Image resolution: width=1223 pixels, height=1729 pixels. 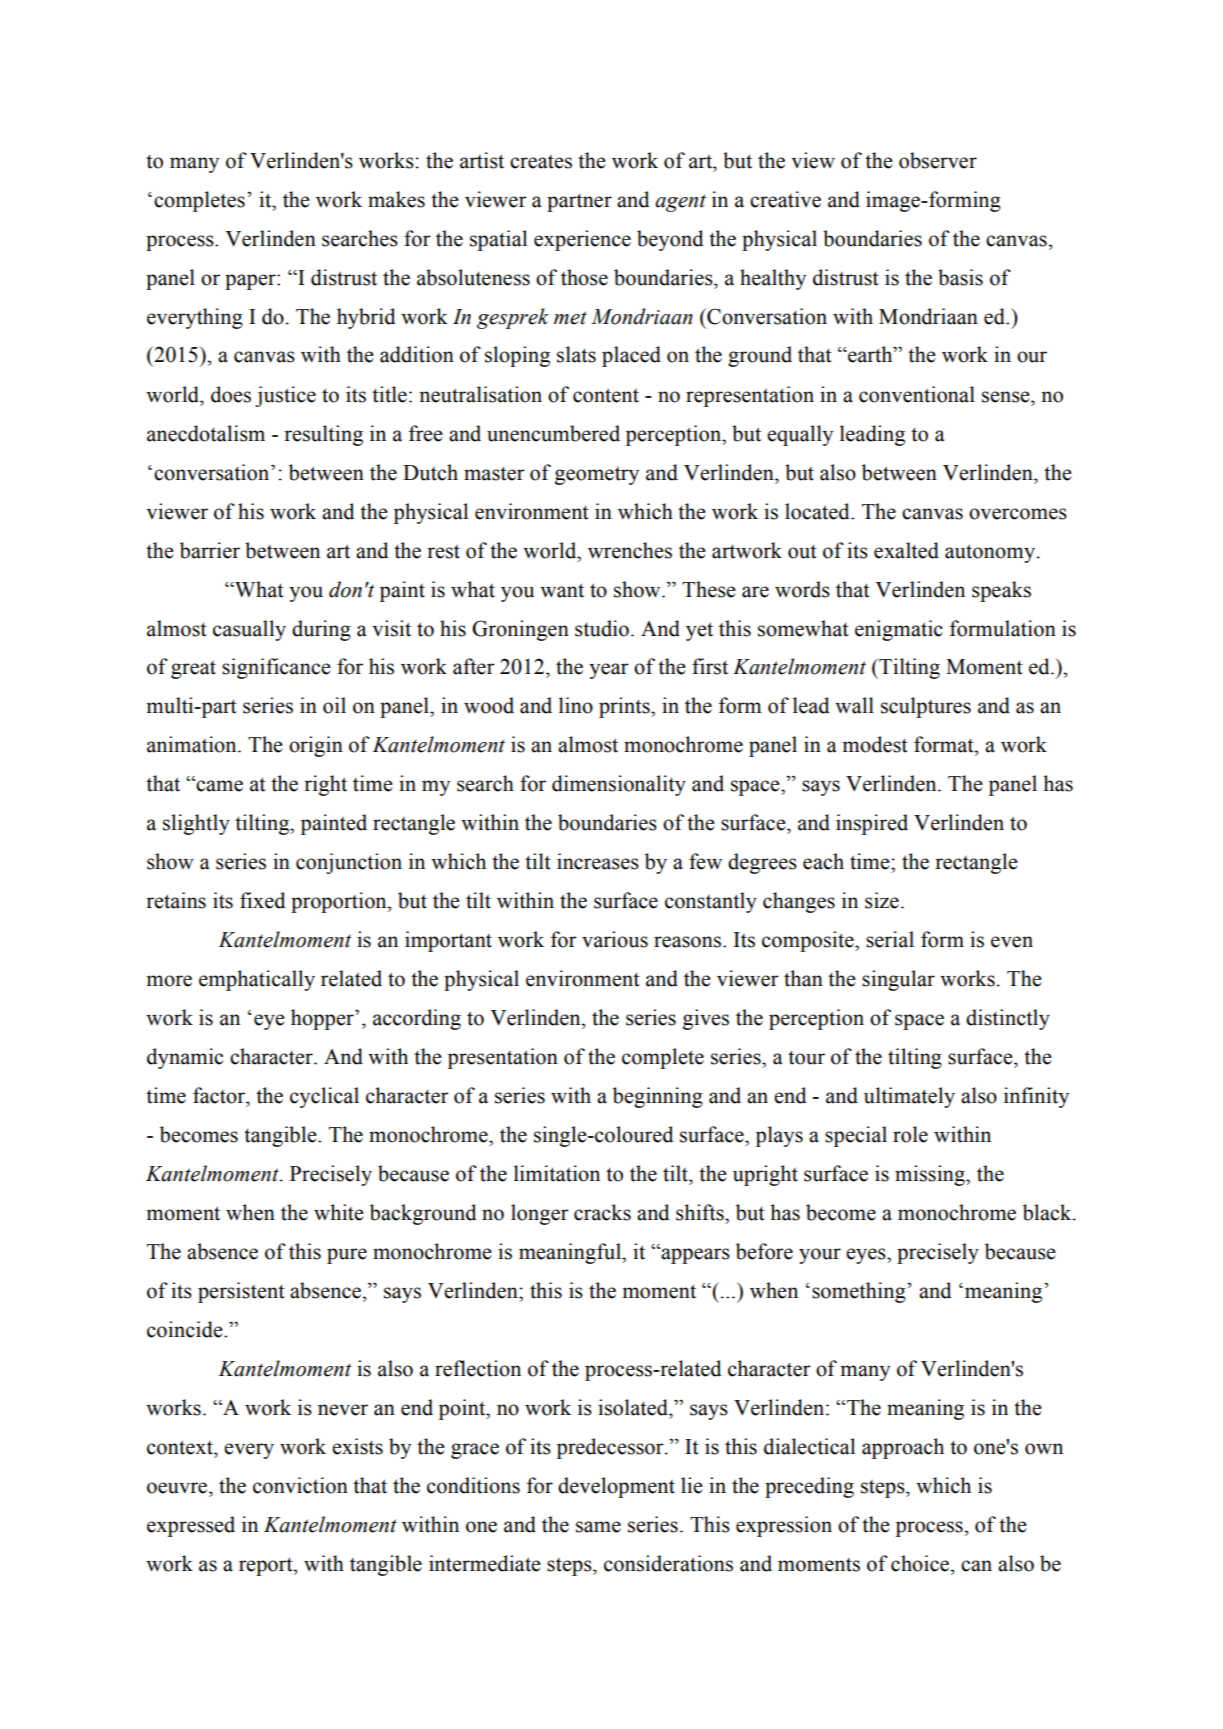 I want to click on choice, so click(x=921, y=1563).
